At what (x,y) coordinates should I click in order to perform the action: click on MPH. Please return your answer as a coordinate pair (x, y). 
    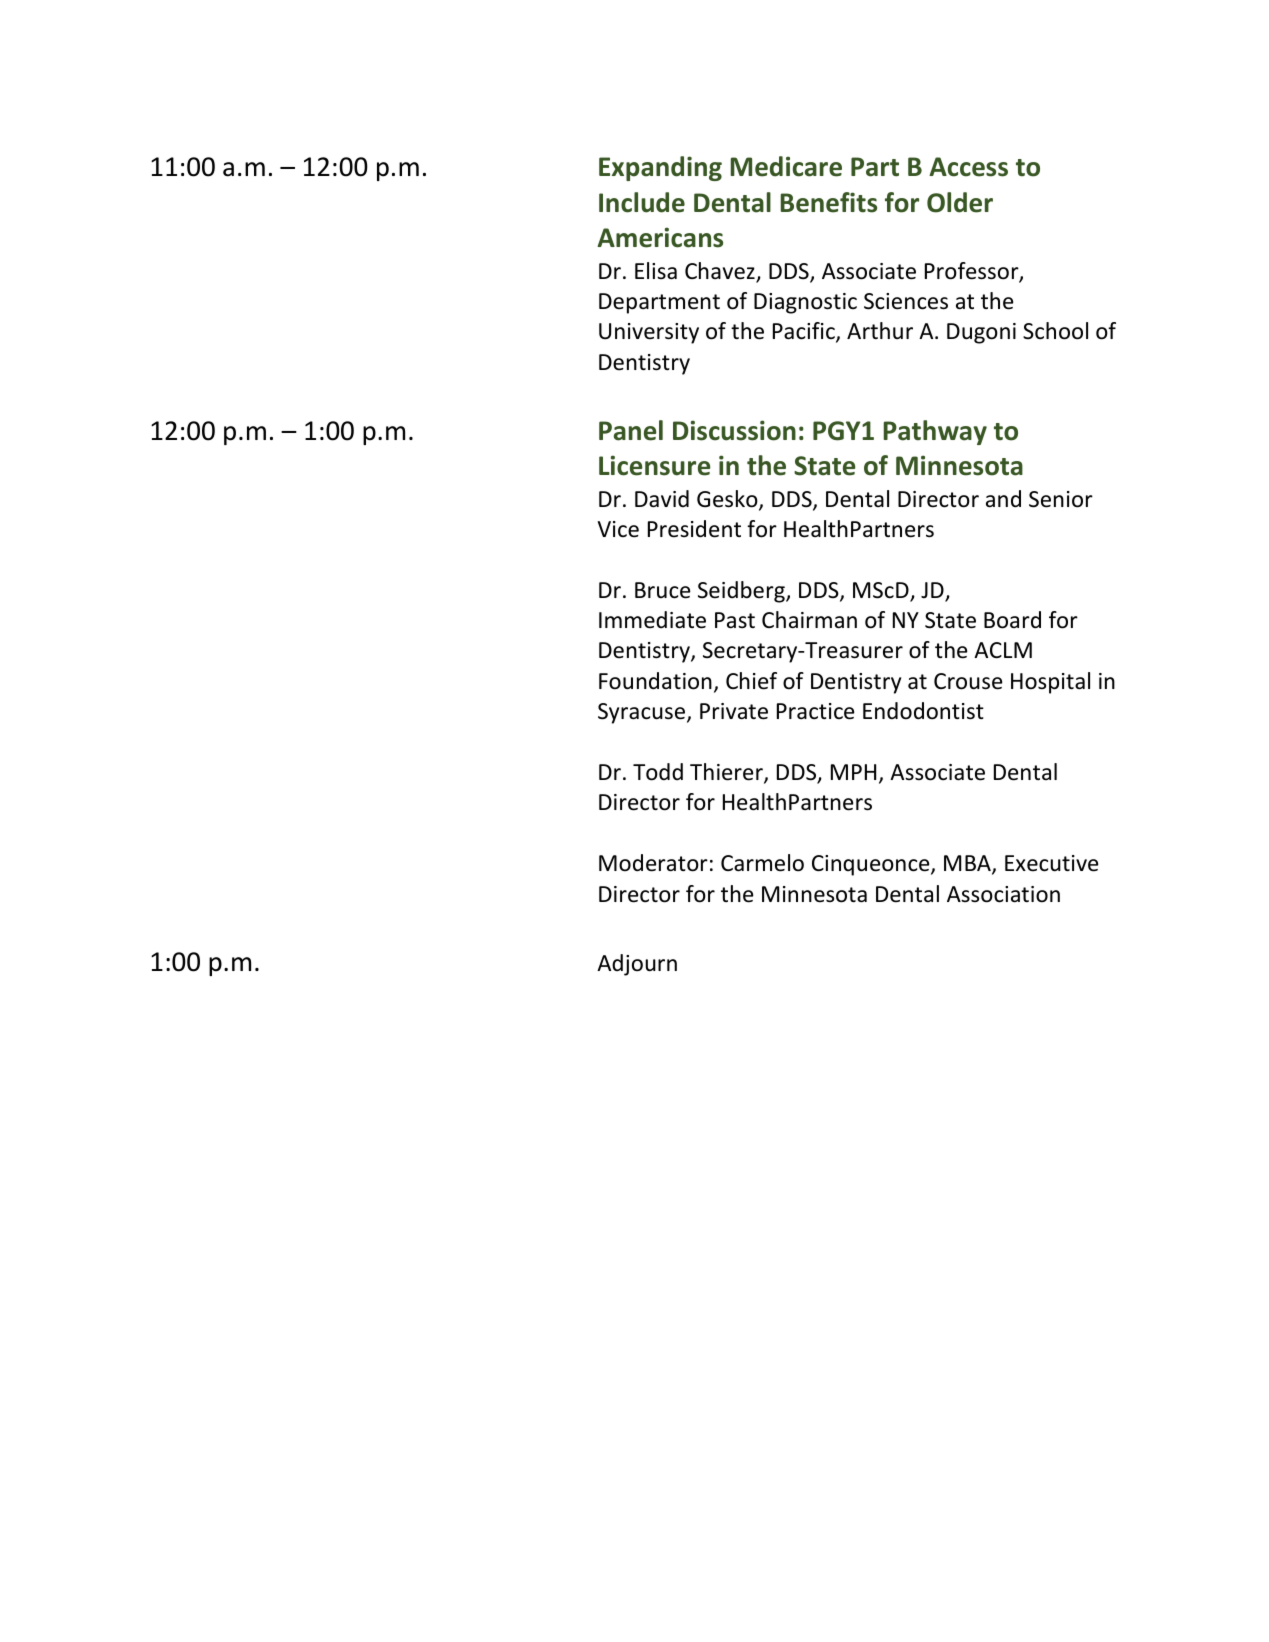
    Looking at the image, I should click on (853, 772).
